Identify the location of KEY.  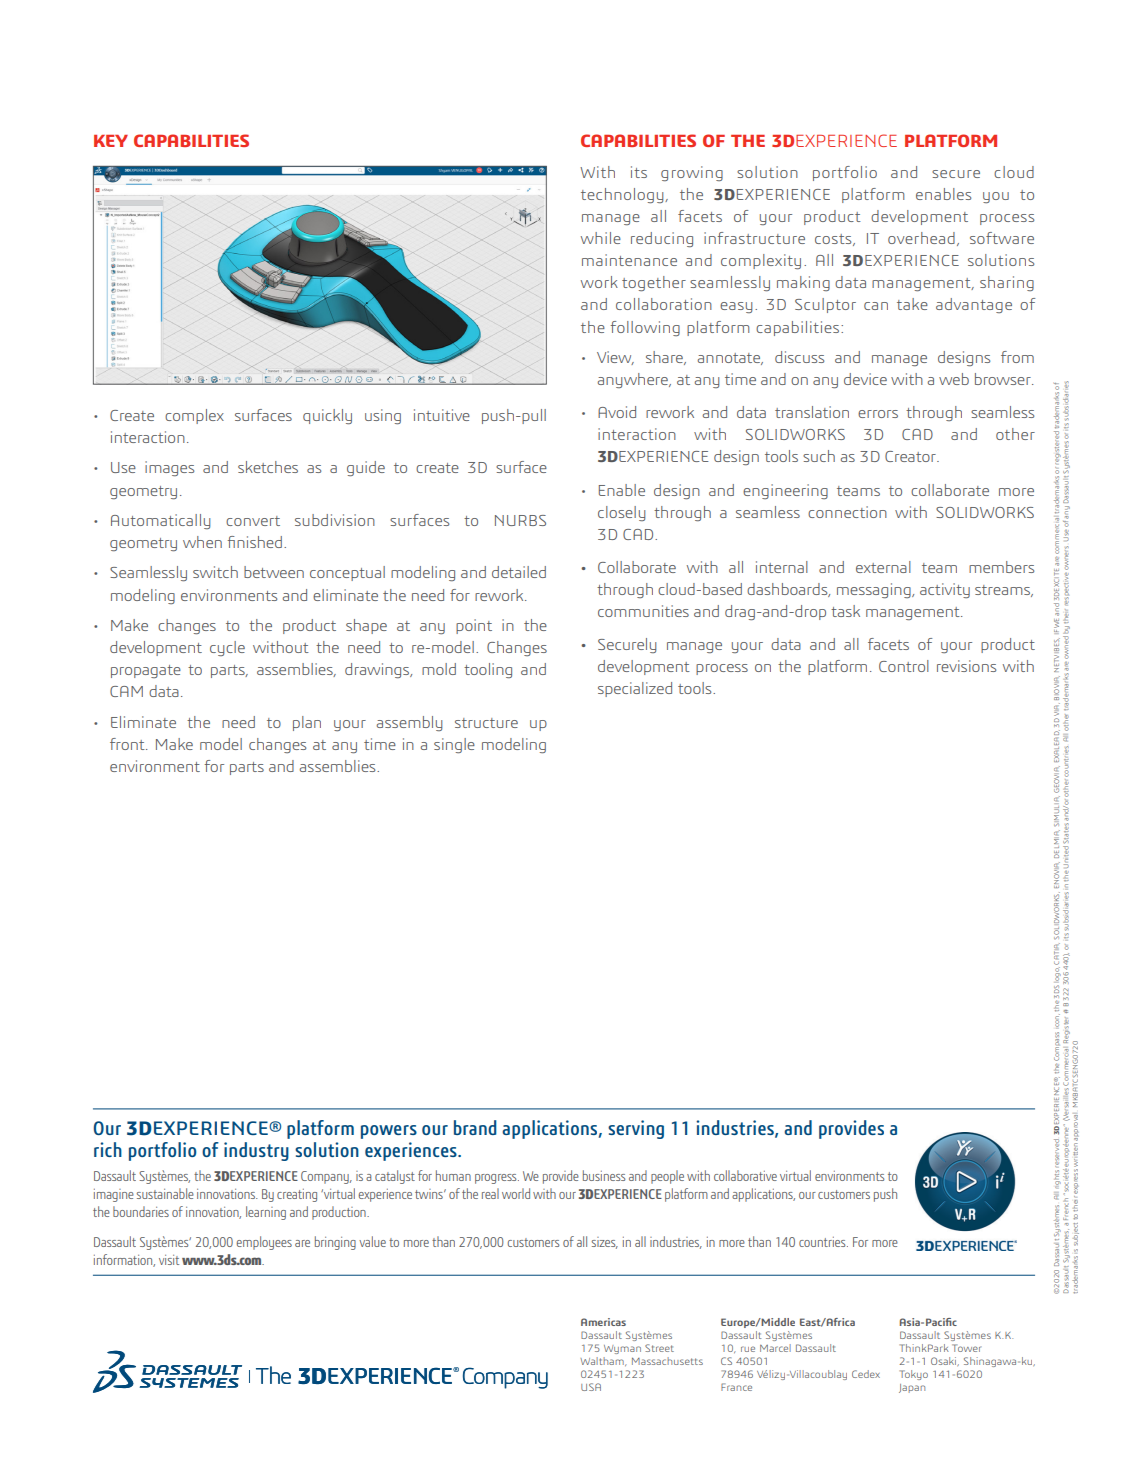
(111, 141).
